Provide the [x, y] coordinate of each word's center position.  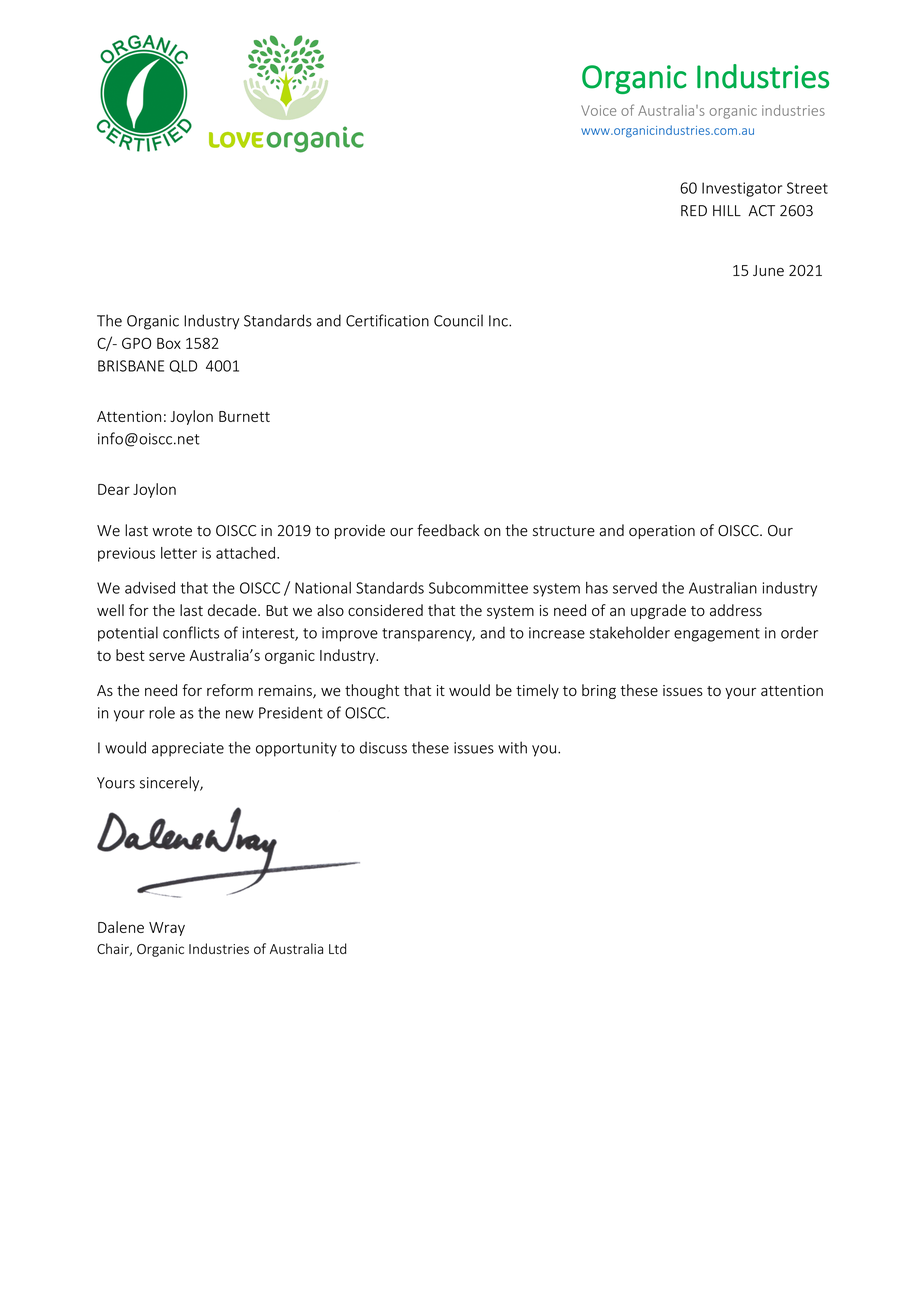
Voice [598, 110]
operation [662, 532]
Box [169, 343]
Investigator [742, 189]
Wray [167, 929]
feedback [448, 530]
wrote [172, 531]
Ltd [337, 948]
